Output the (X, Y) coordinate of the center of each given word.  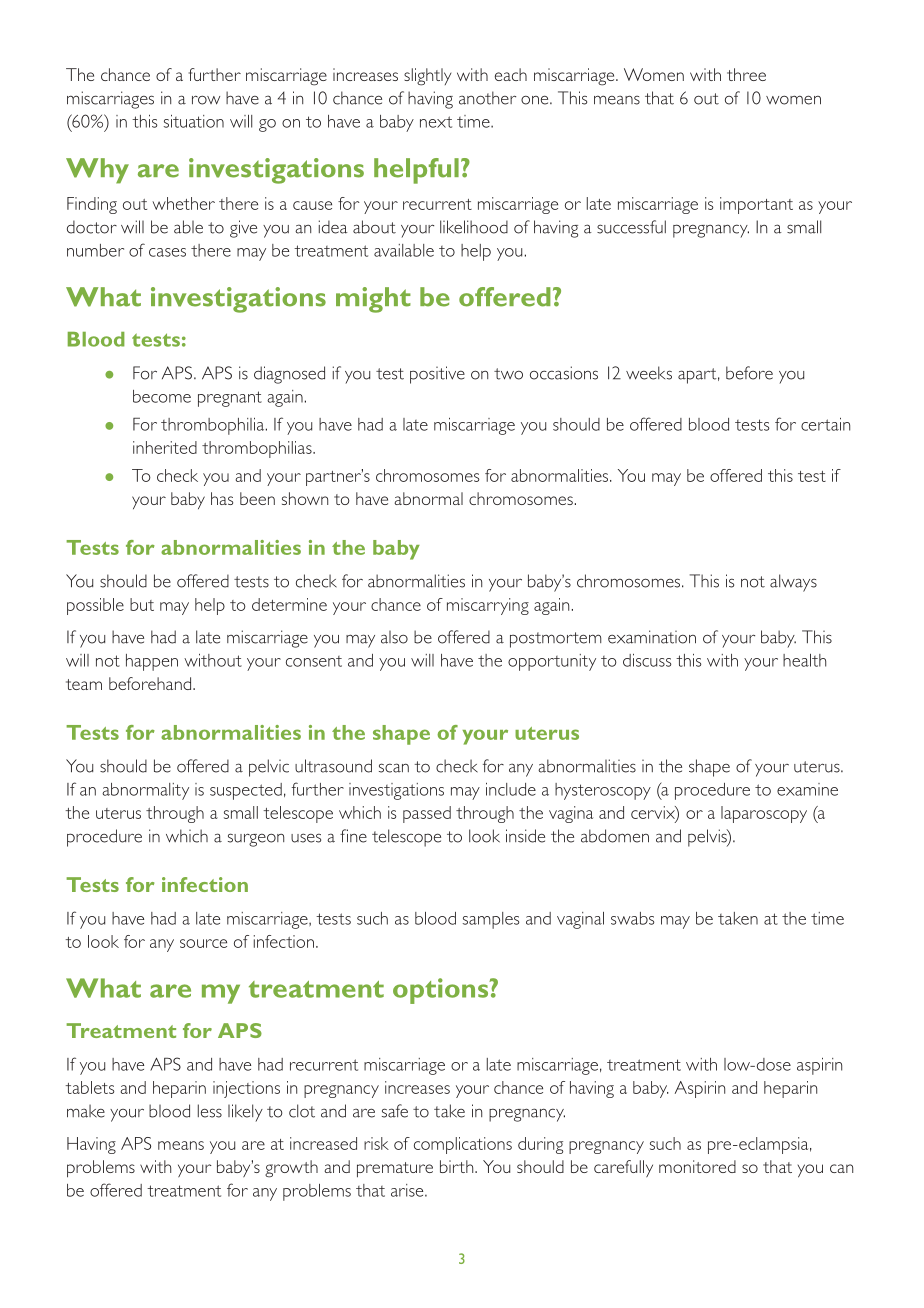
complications (463, 1145)
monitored (697, 1166)
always (793, 583)
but (142, 604)
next (436, 122)
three (746, 74)
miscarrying (488, 606)
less (210, 1111)
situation (194, 121)
